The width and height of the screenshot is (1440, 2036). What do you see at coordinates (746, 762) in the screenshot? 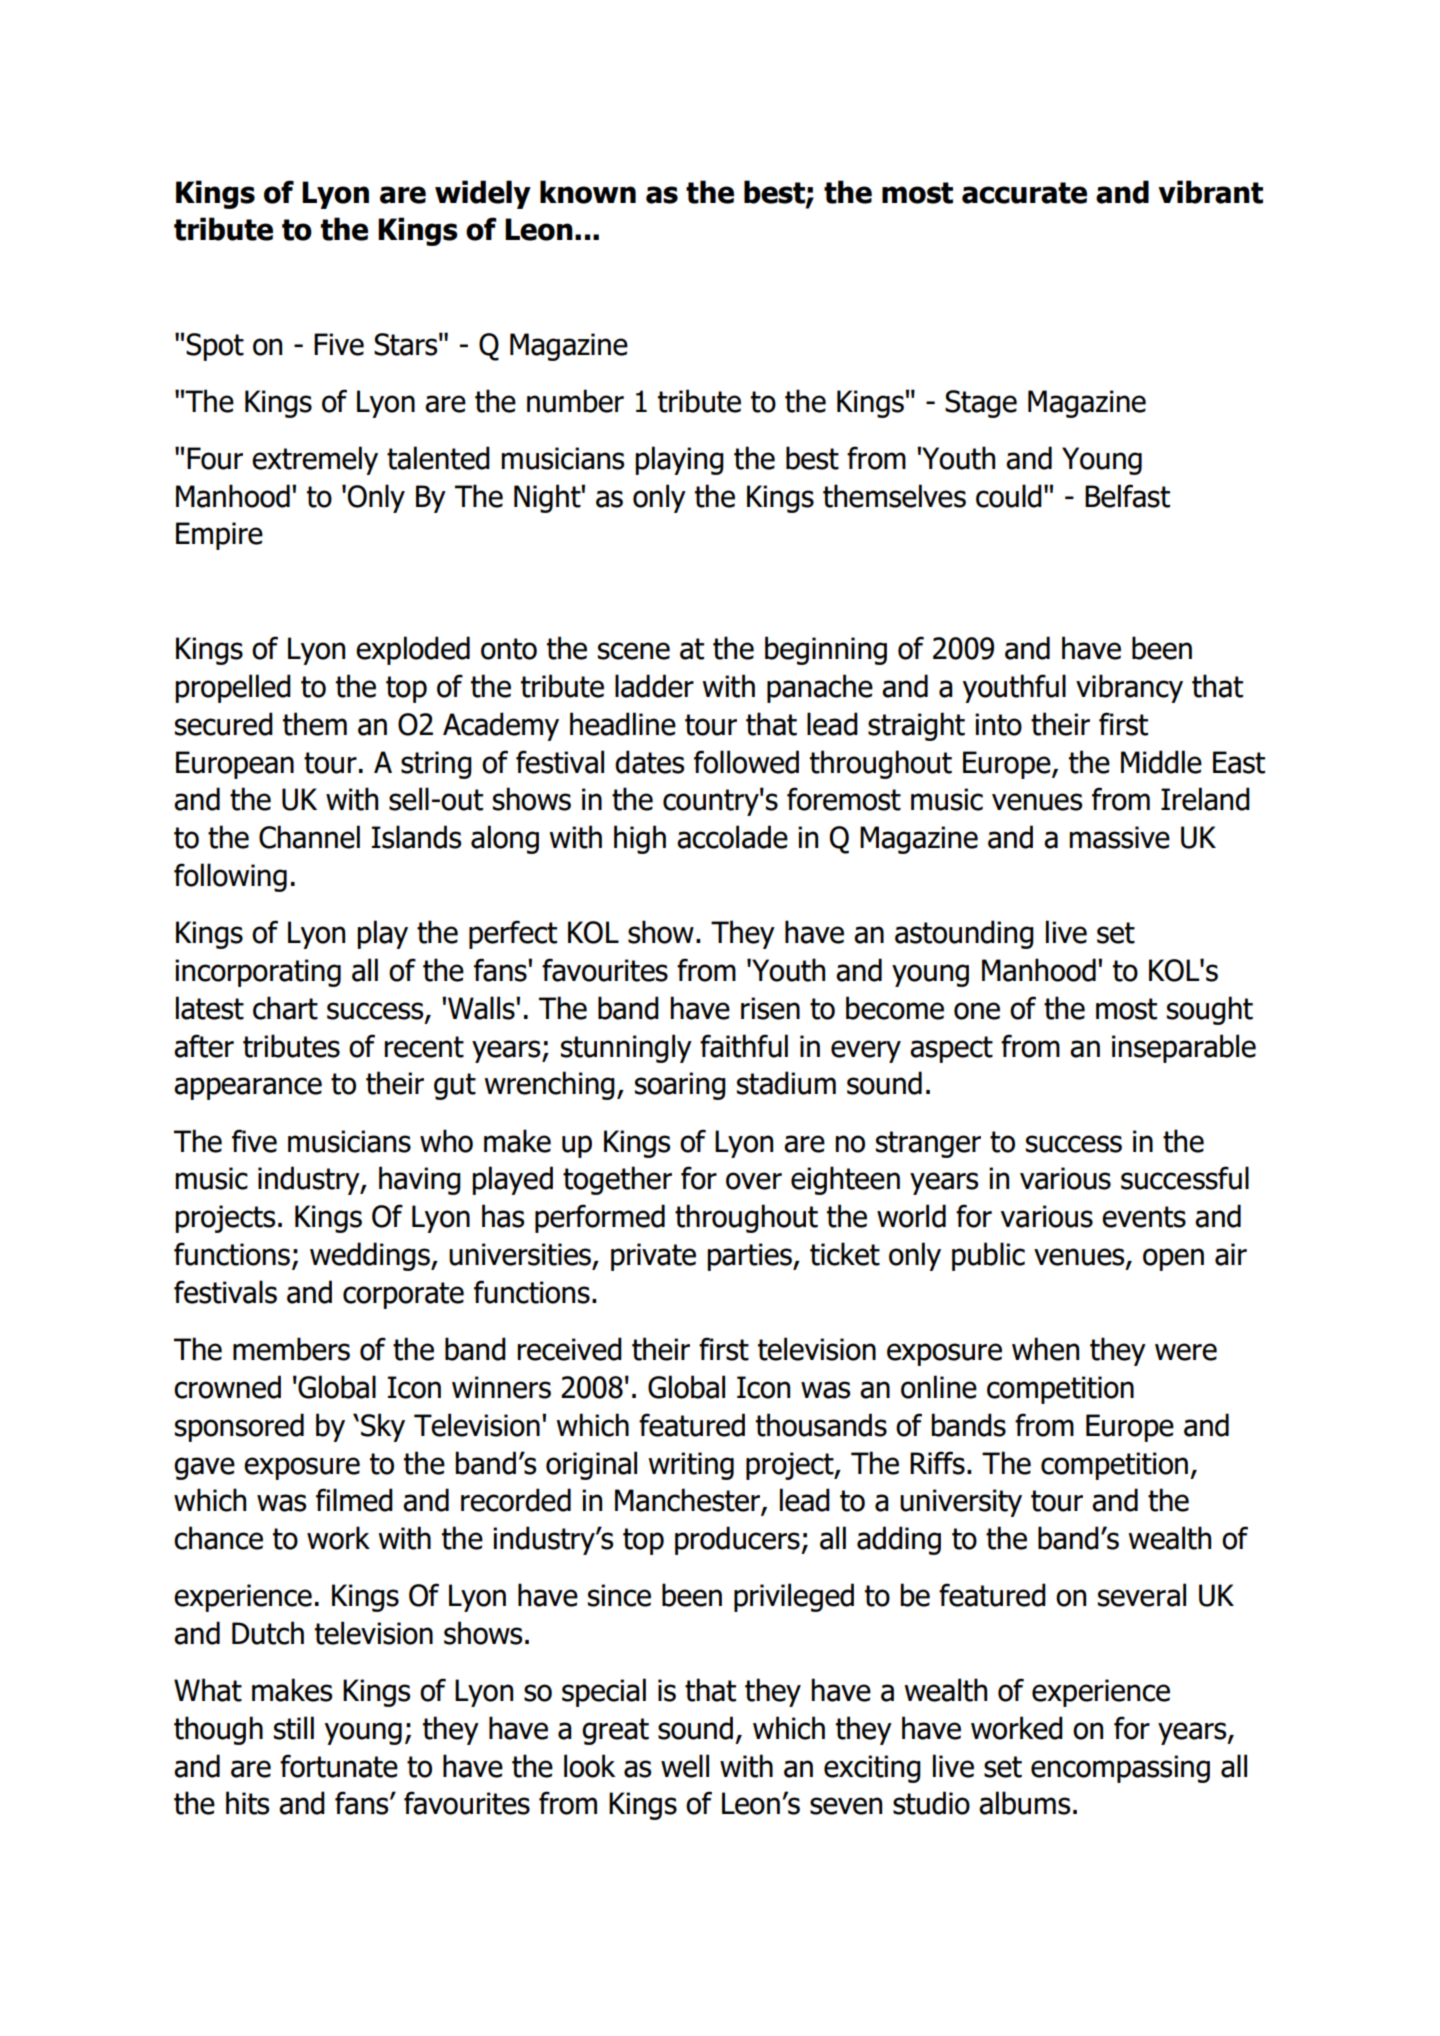
I see `followed` at bounding box center [746, 762].
